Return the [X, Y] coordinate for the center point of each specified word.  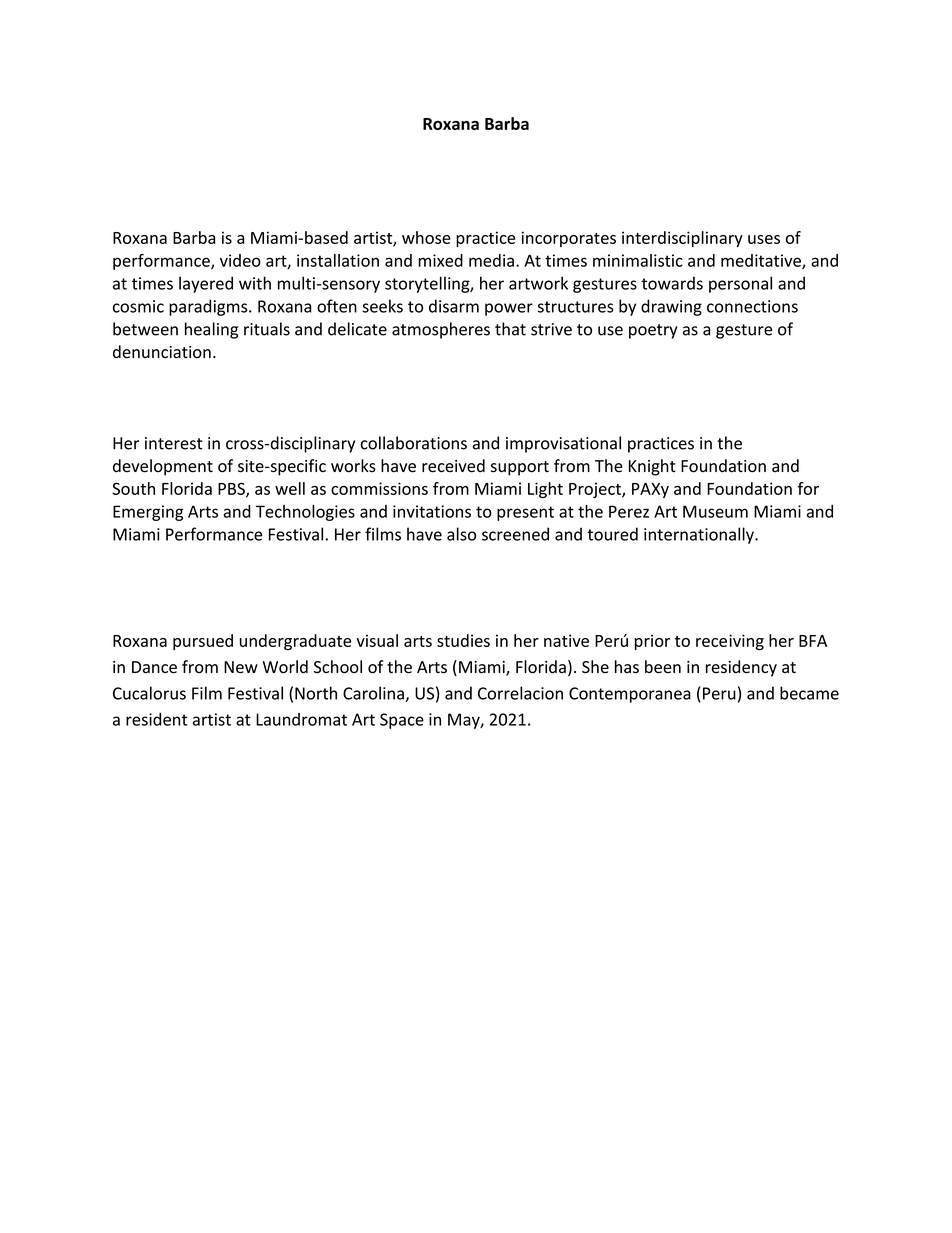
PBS [232, 489]
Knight [652, 467]
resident [157, 719]
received [453, 466]
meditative [762, 261]
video [240, 260]
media [491, 260]
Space [402, 721]
